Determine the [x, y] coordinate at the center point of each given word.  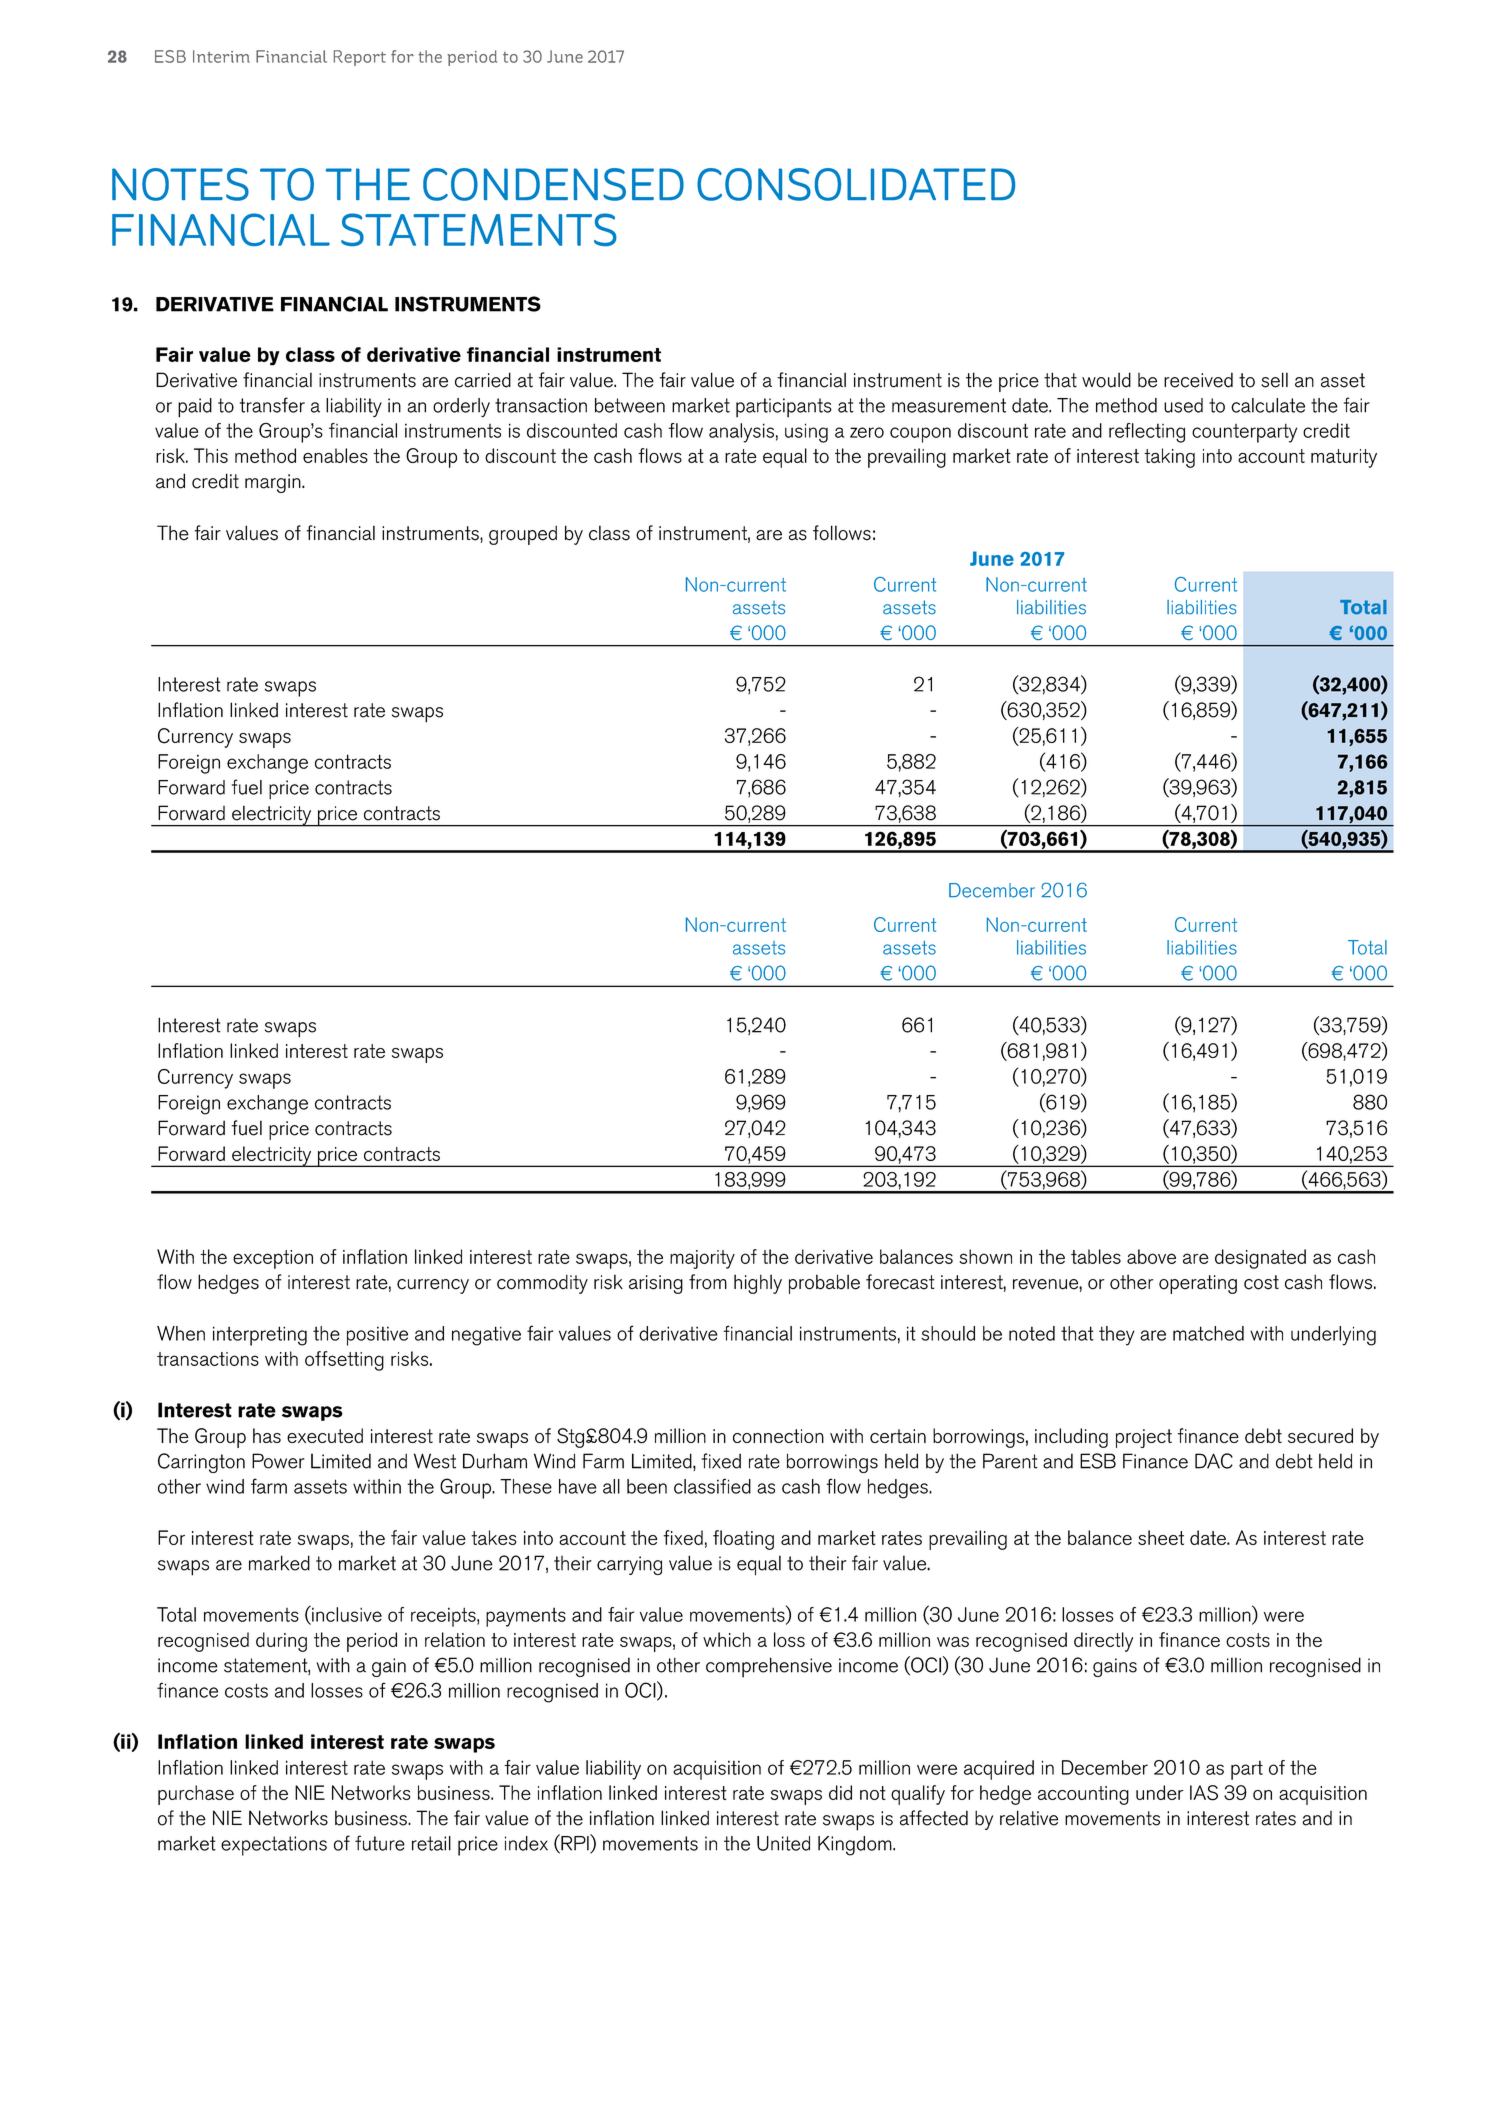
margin [274, 483]
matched [1208, 1333]
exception [273, 1259]
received [1198, 380]
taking [1169, 458]
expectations [274, 1846]
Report [360, 58]
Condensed [553, 184]
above [1151, 1256]
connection [778, 1436]
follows [842, 533]
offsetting [344, 1361]
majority [702, 1259]
